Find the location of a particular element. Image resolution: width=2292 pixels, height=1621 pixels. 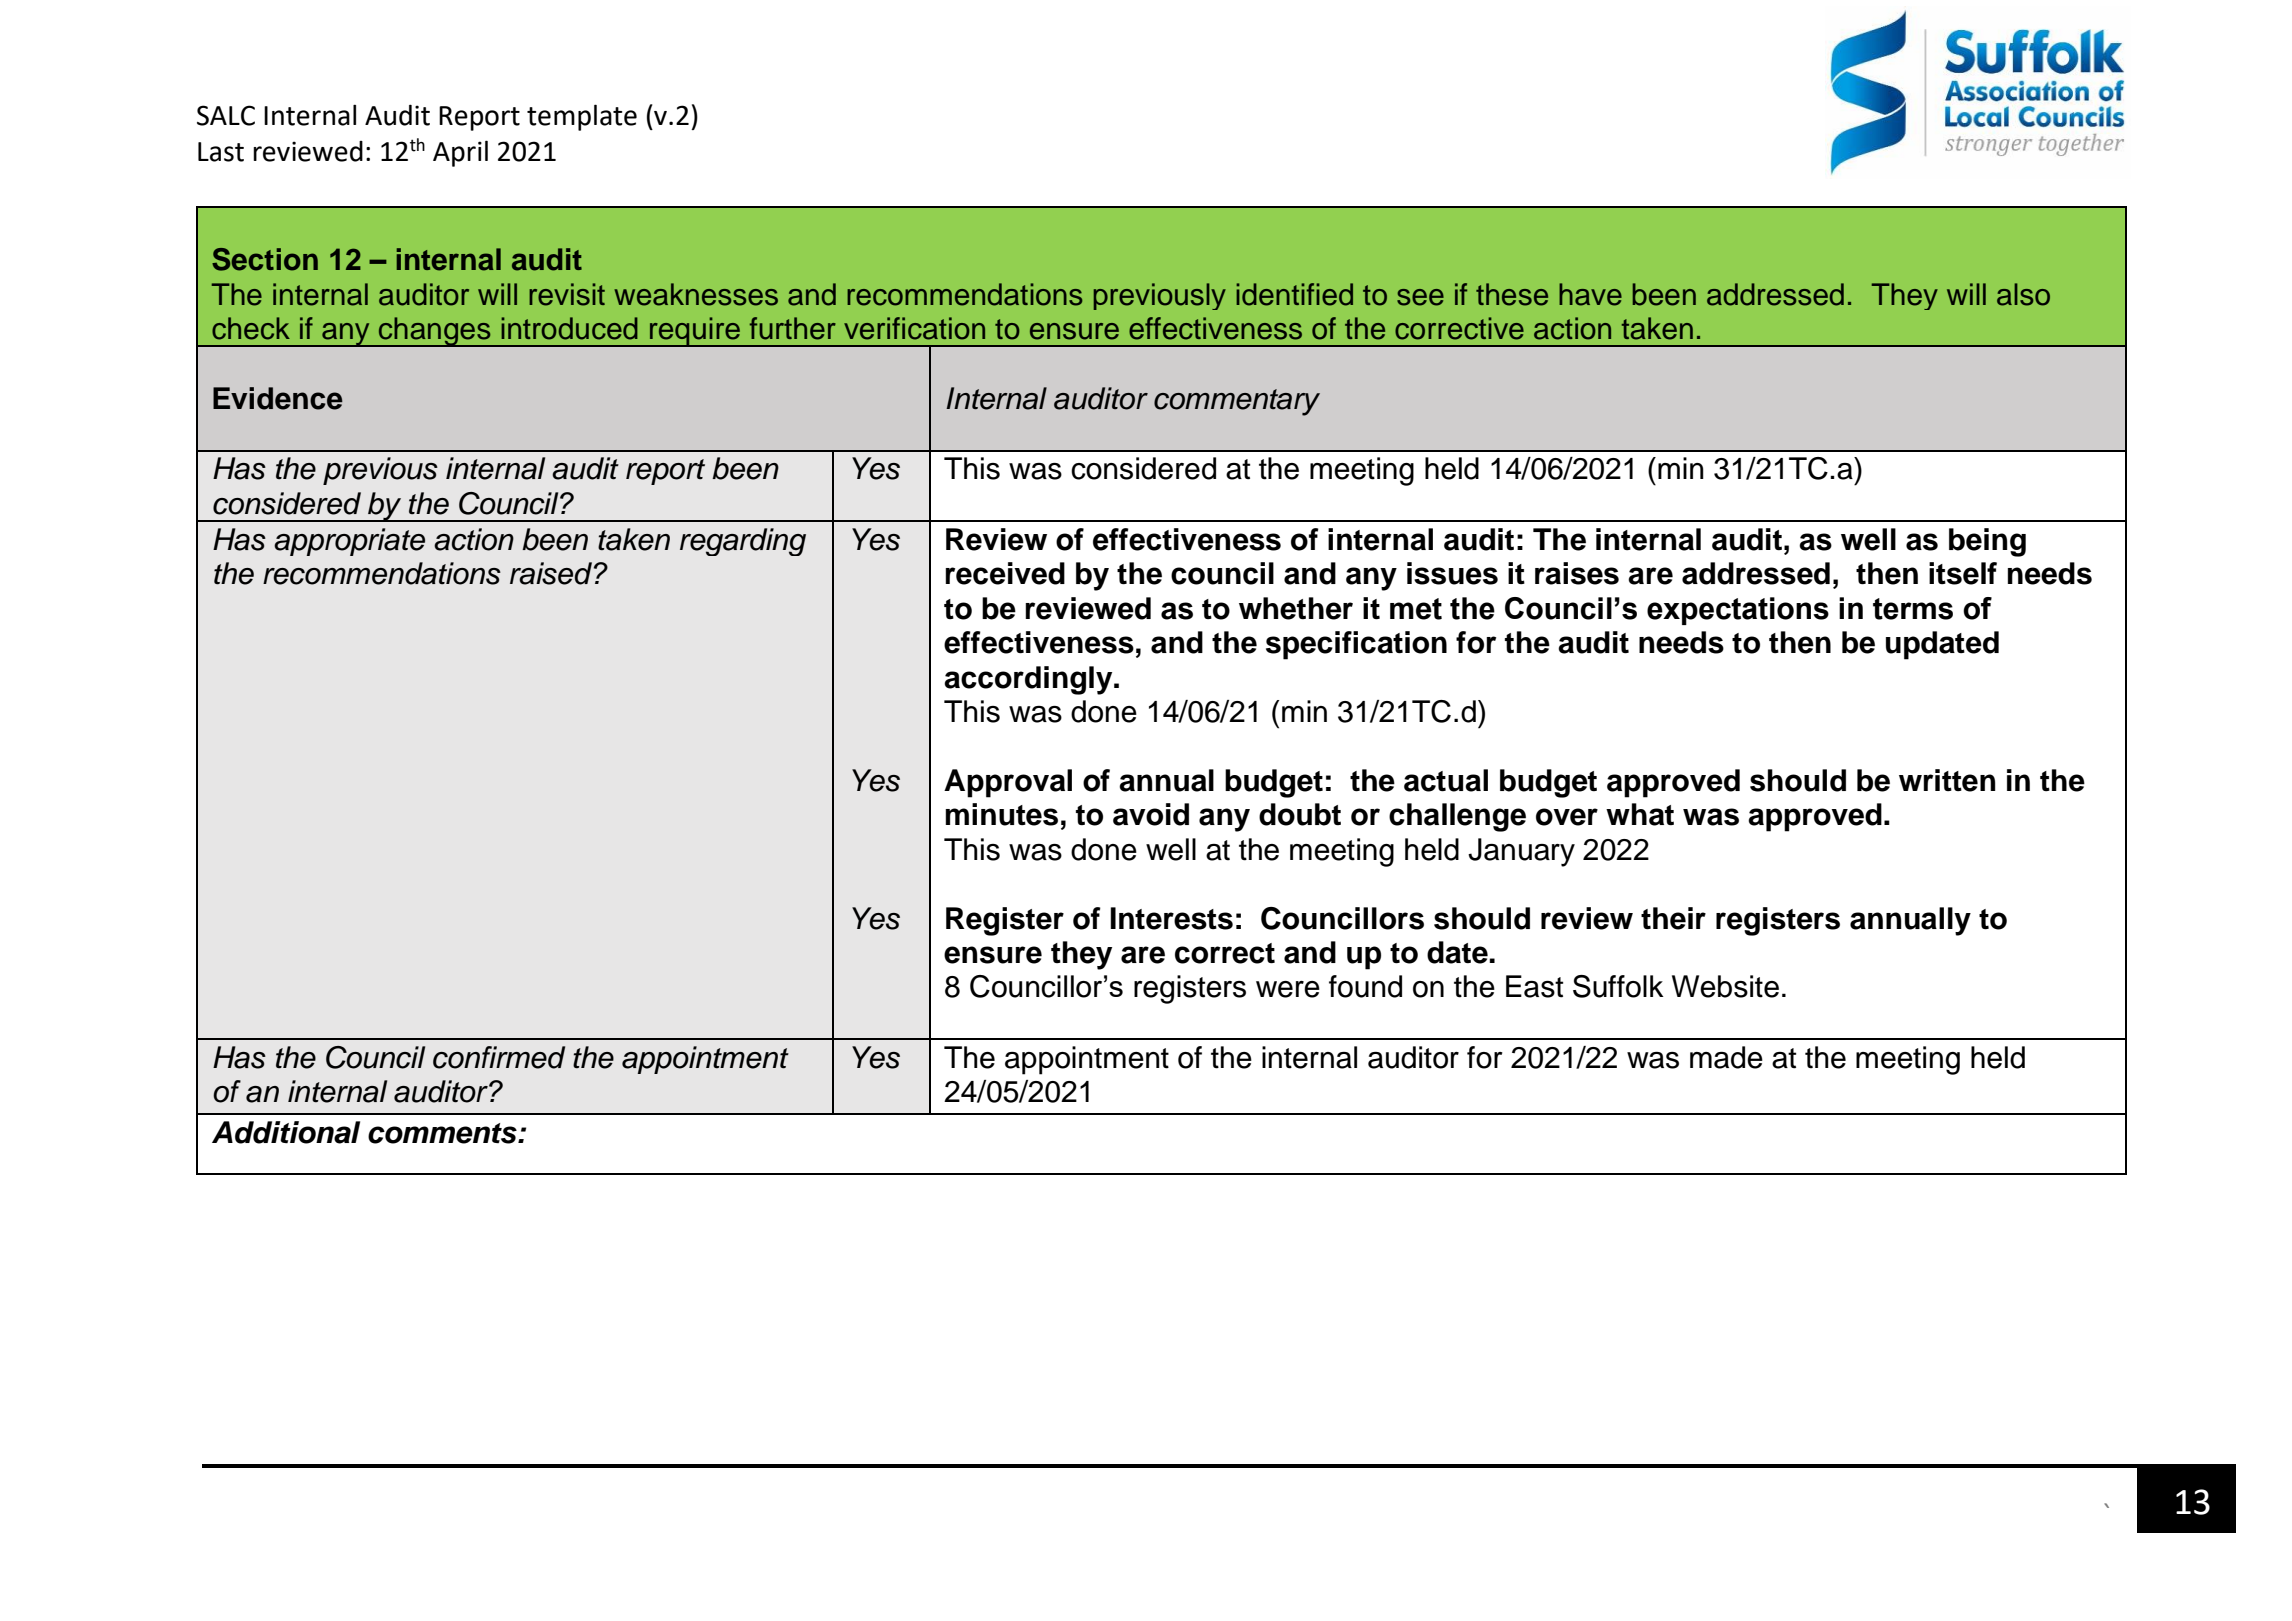

appropriate is located at coordinates (349, 542).
